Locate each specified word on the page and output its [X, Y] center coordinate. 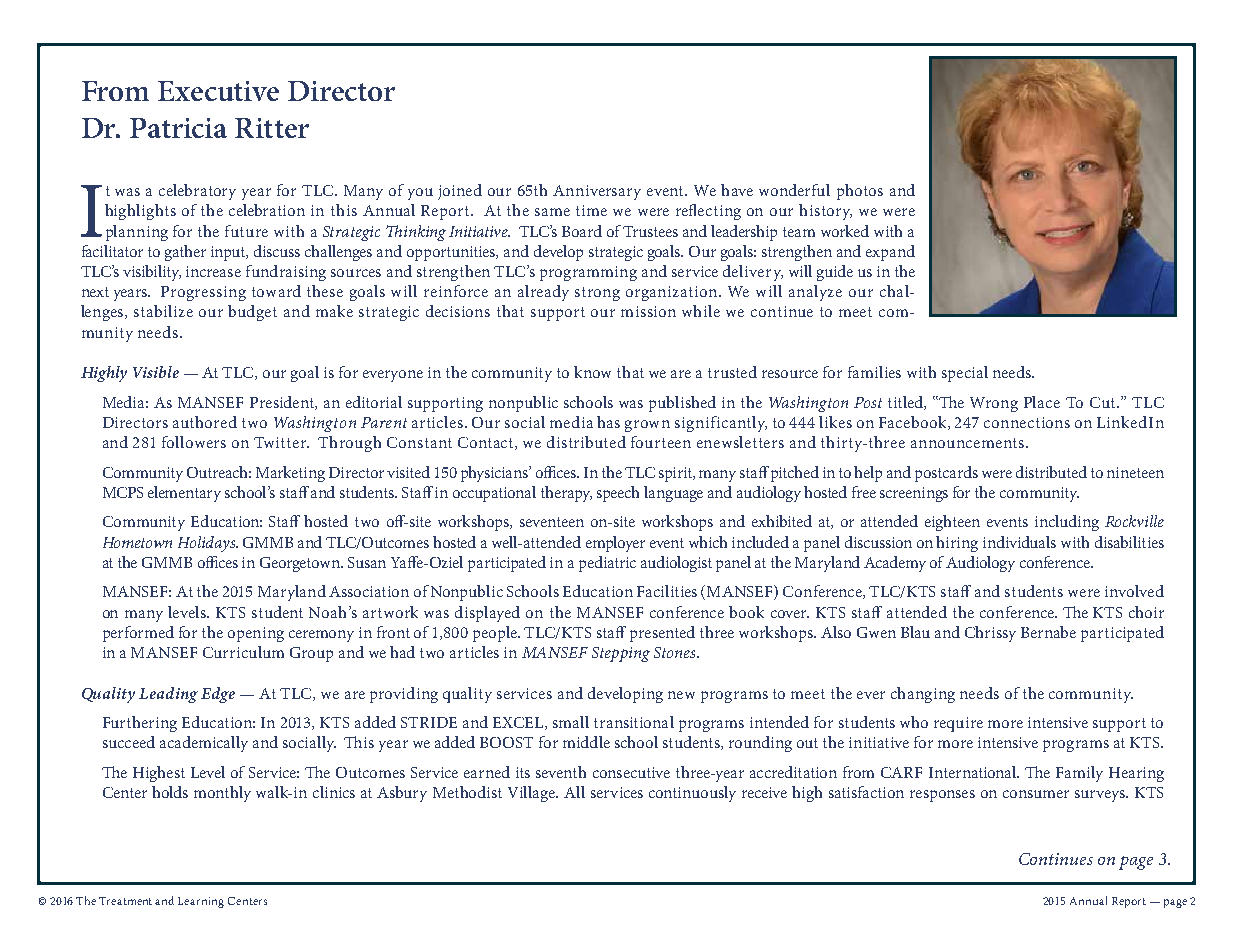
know [592, 372]
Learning [201, 902]
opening [256, 634]
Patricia [178, 128]
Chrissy [990, 634]
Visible [156, 372]
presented [662, 634]
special [965, 374]
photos [860, 192]
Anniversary [597, 192]
